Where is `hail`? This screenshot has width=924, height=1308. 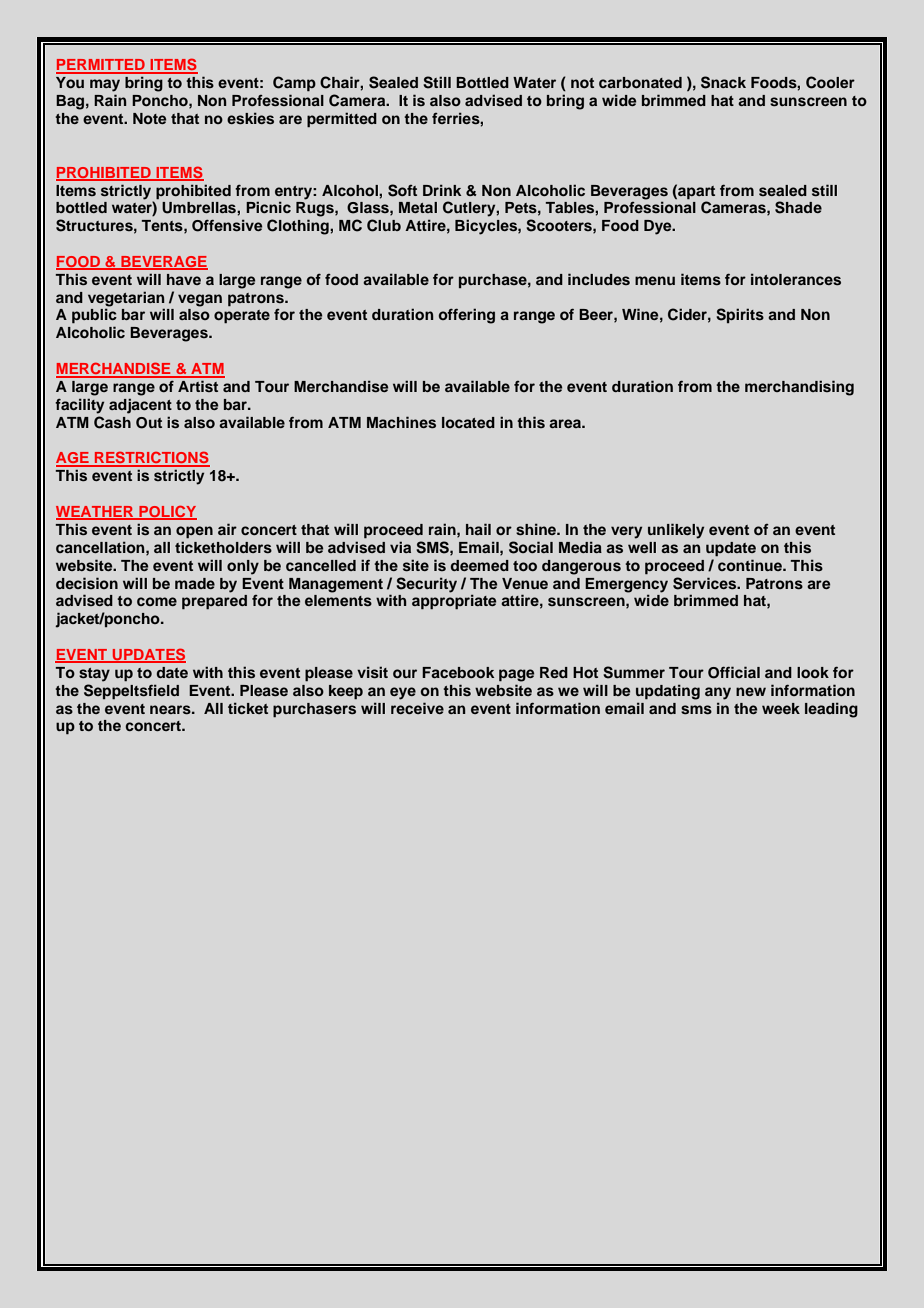 hail is located at coordinates (478, 529).
